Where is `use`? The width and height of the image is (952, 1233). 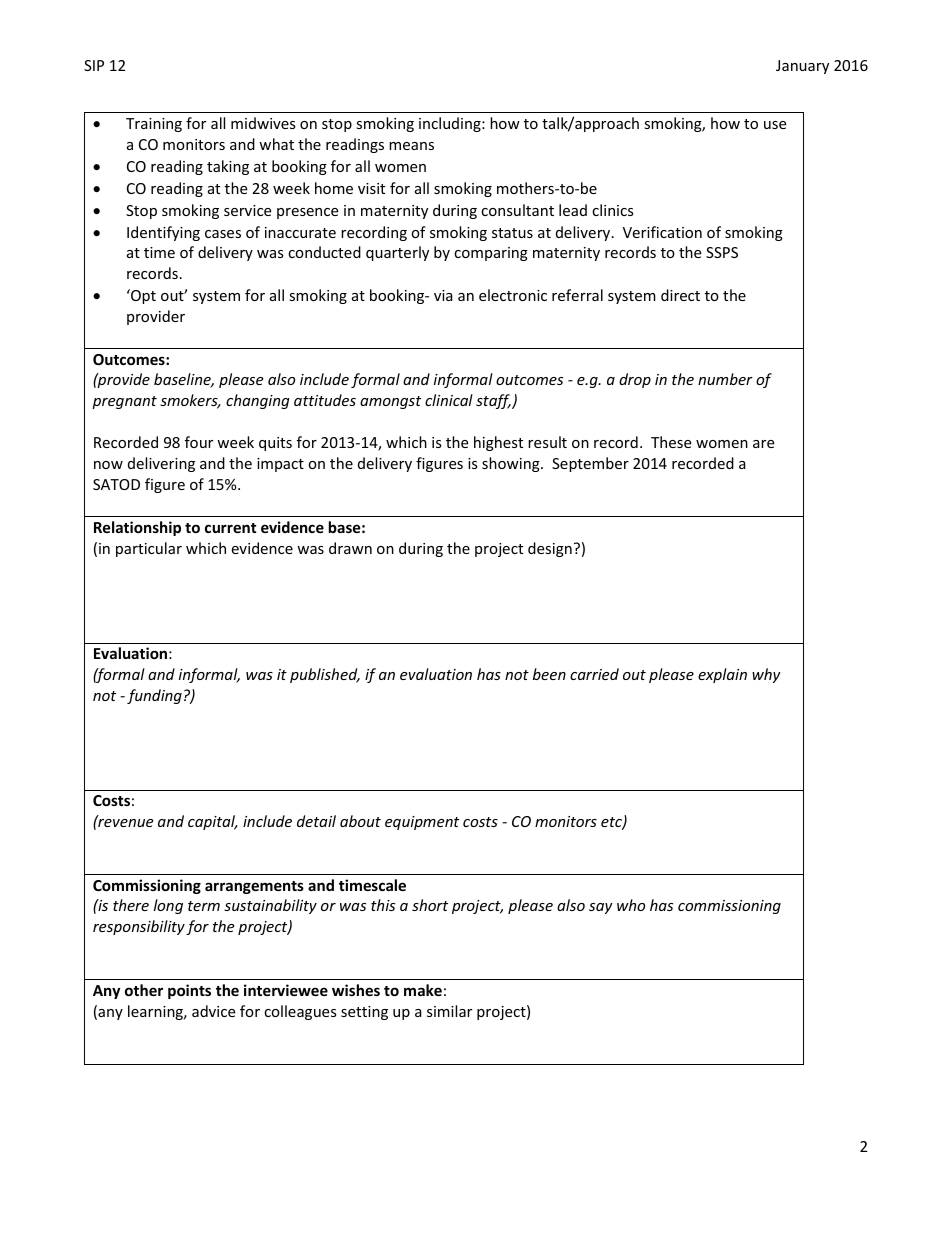
use is located at coordinates (775, 125).
